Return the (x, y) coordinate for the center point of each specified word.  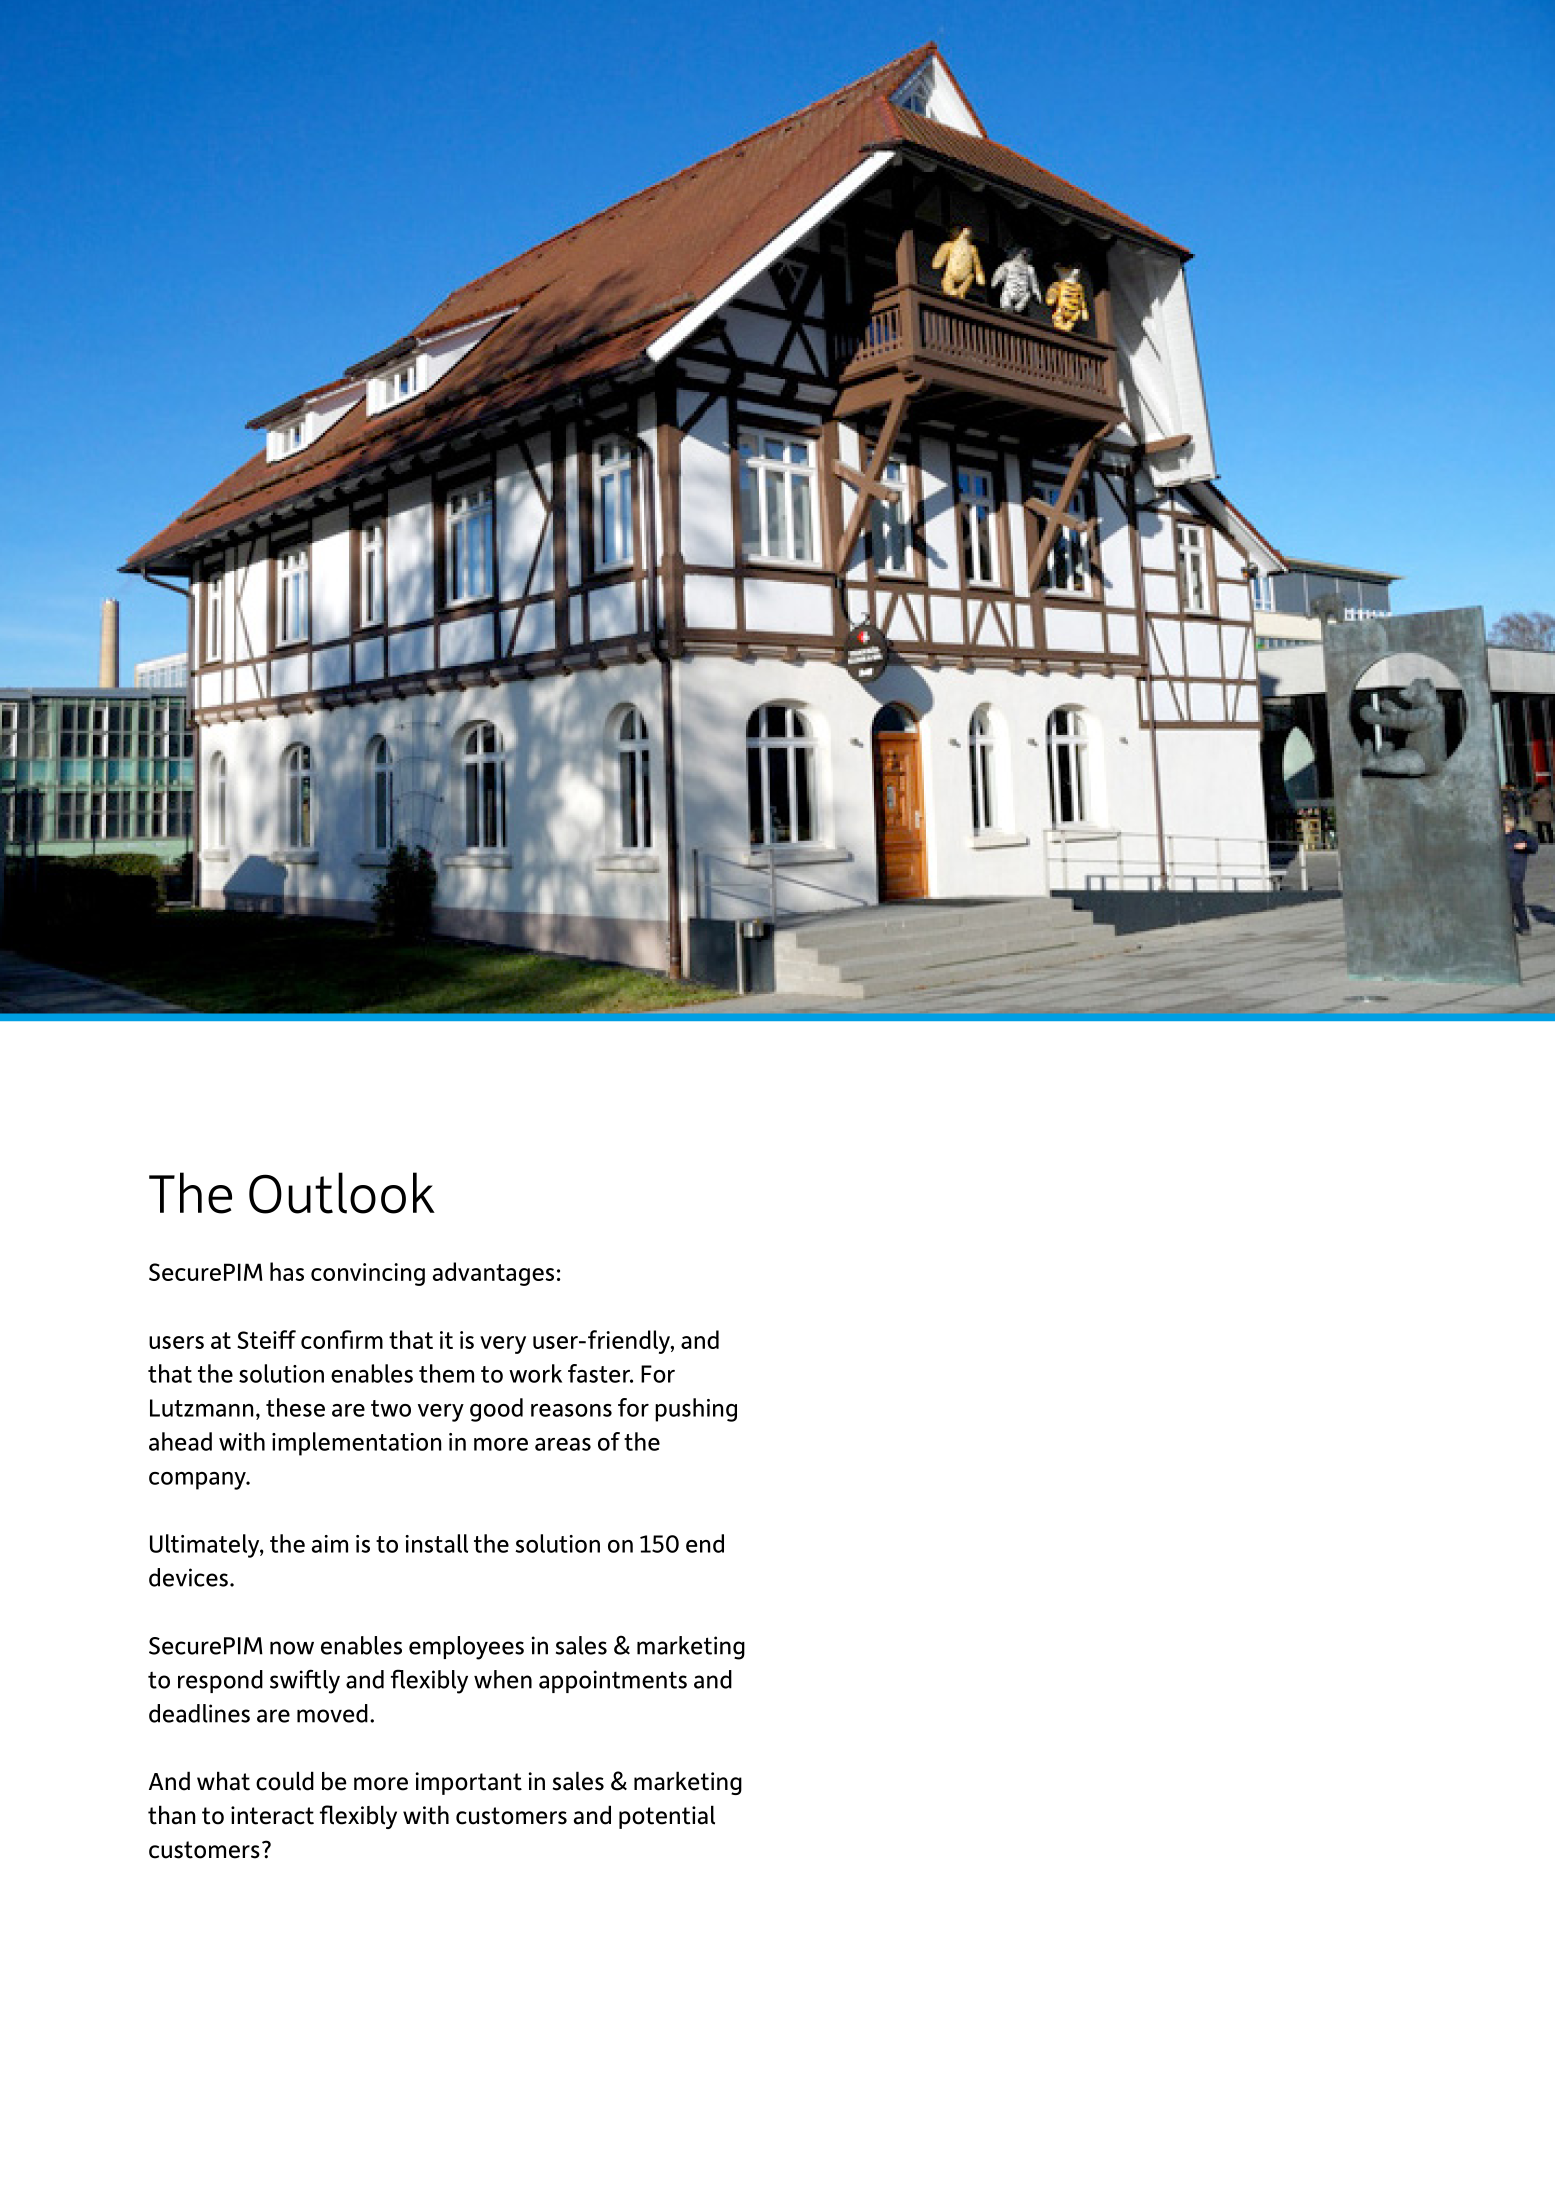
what (223, 1781)
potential (667, 1817)
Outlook (342, 1193)
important (469, 1783)
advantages (493, 1274)
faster (600, 1373)
